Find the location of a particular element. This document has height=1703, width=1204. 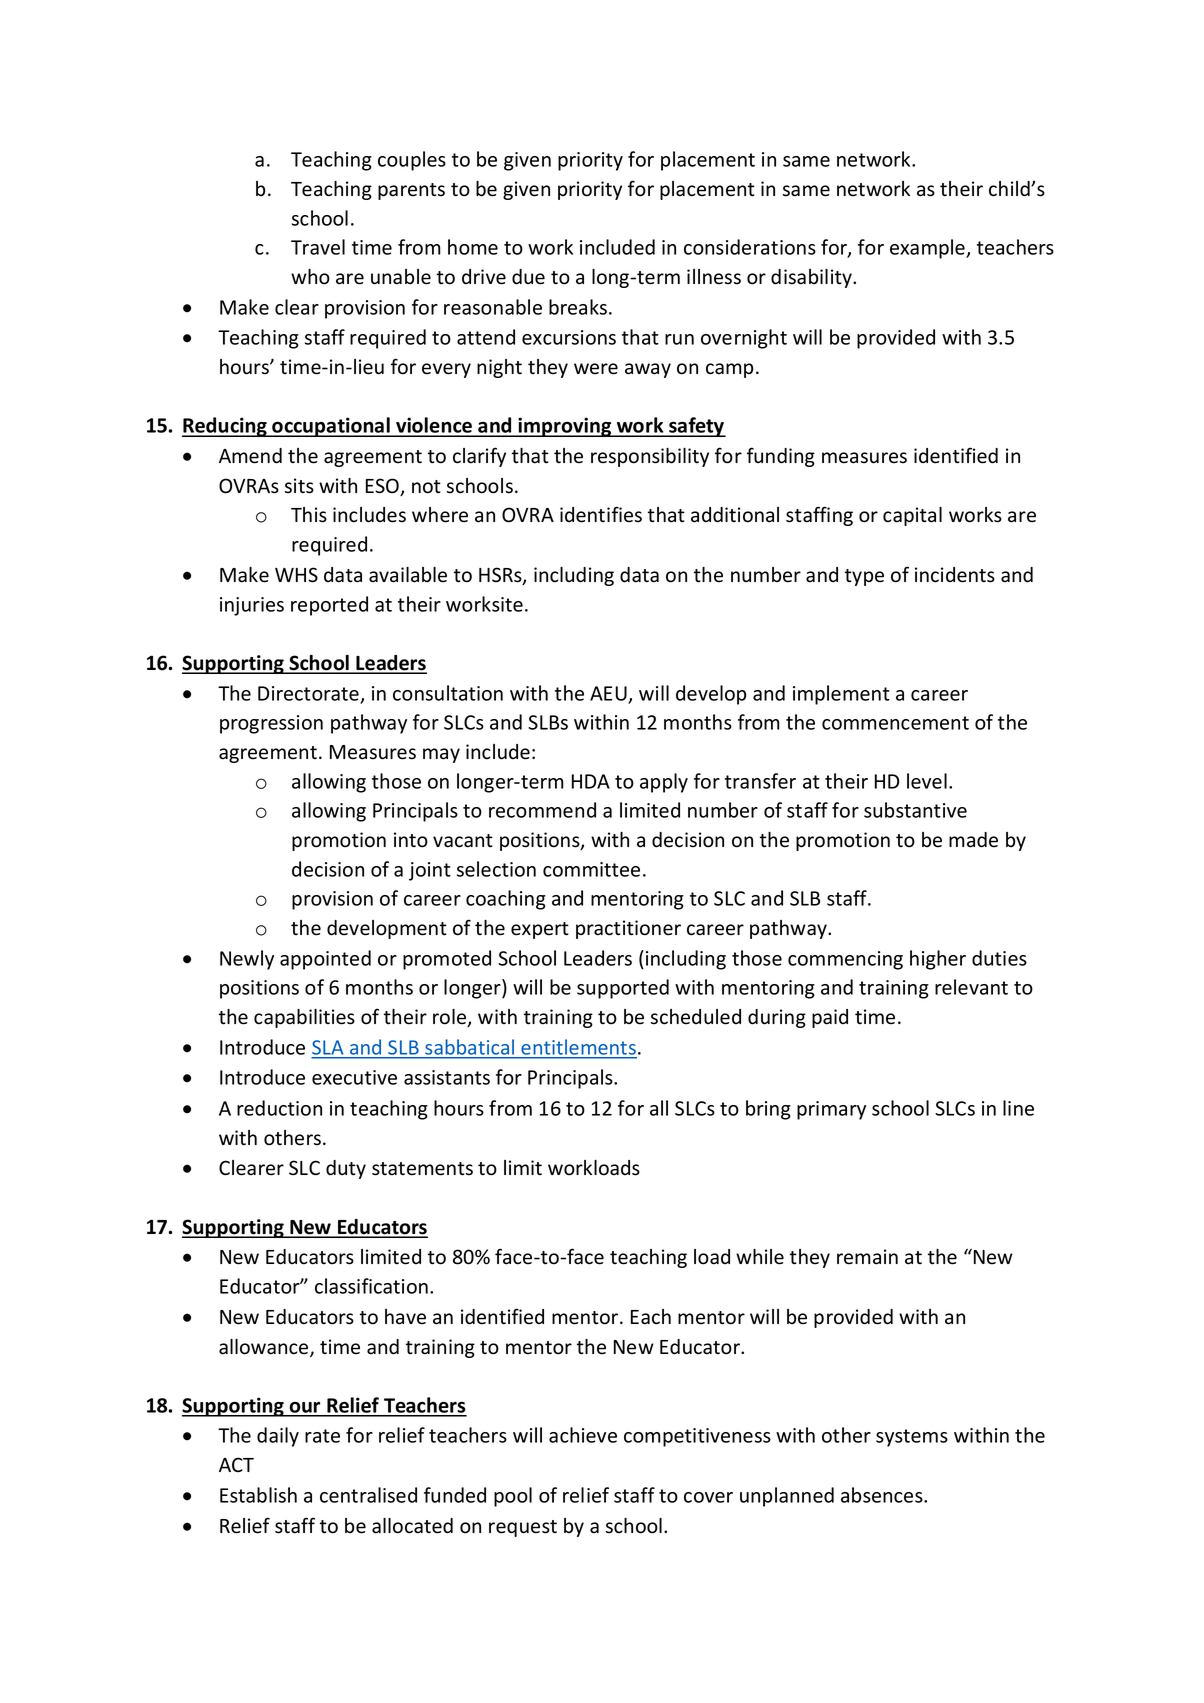

appointed is located at coordinates (325, 960).
